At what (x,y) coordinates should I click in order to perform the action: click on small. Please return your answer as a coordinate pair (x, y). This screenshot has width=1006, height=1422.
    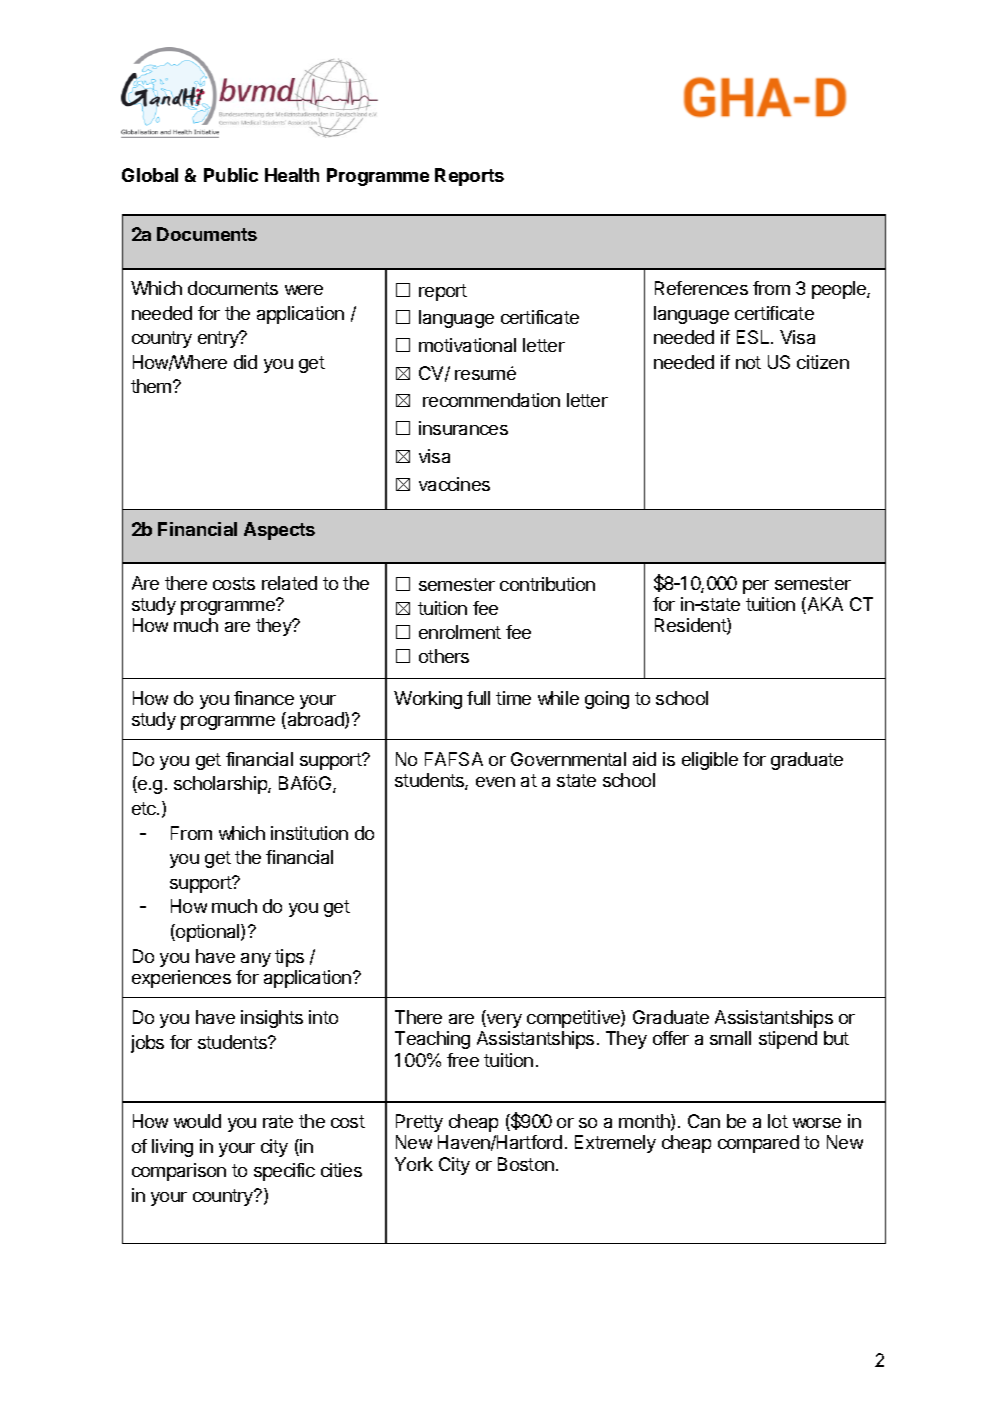
    Looking at the image, I should click on (730, 1038).
